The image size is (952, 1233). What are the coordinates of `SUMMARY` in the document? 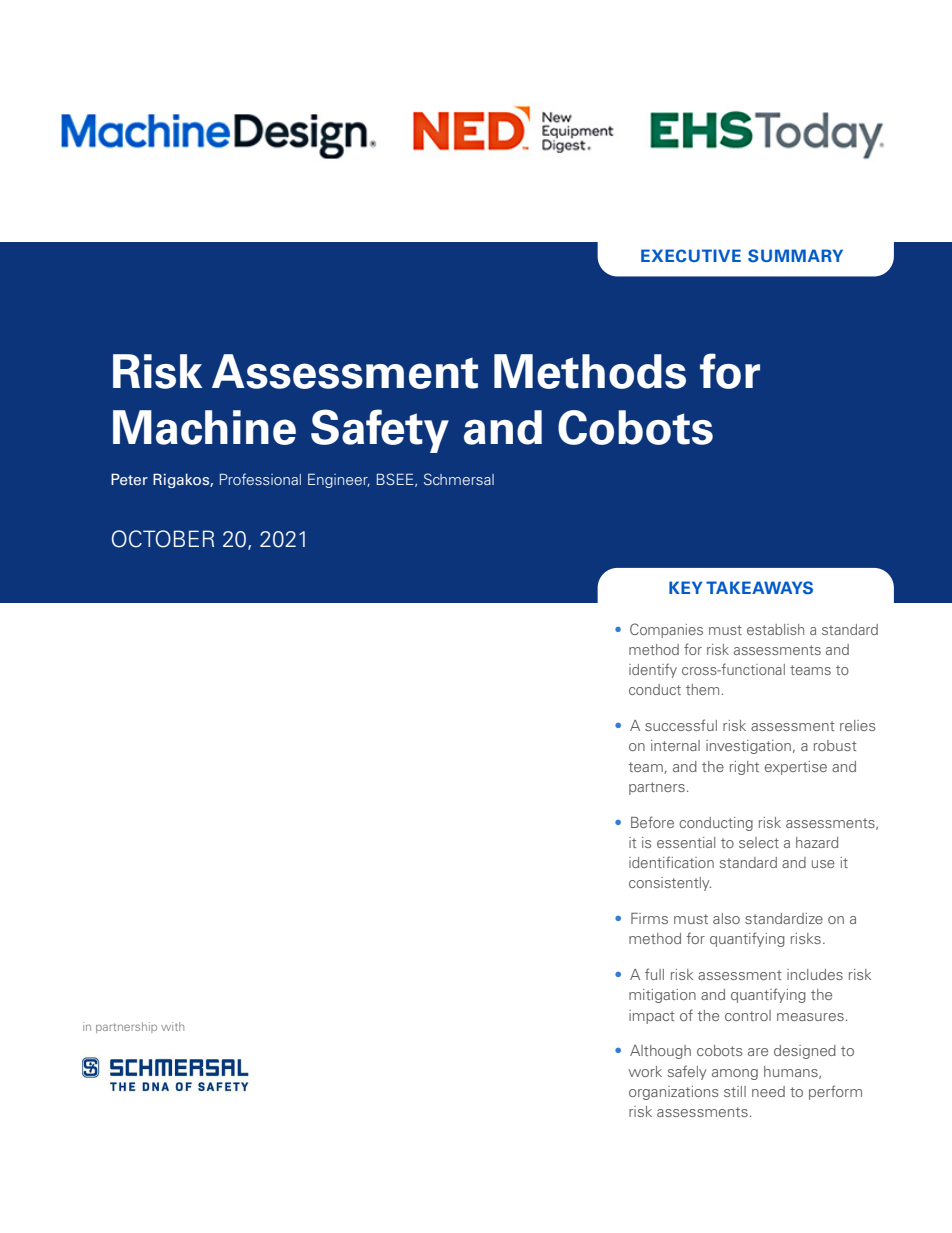 It's located at (795, 255).
